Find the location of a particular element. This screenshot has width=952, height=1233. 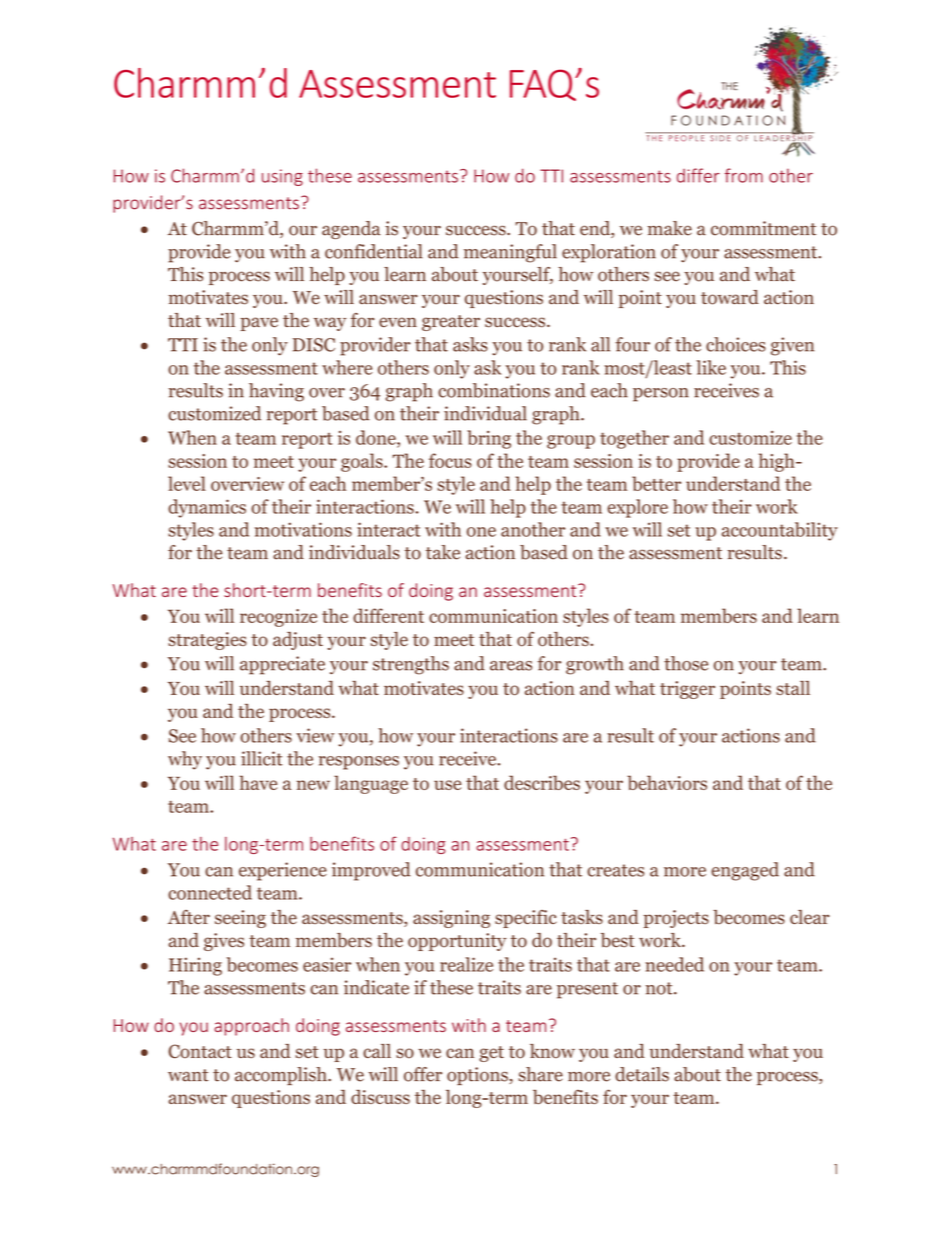

from is located at coordinates (744, 175).
